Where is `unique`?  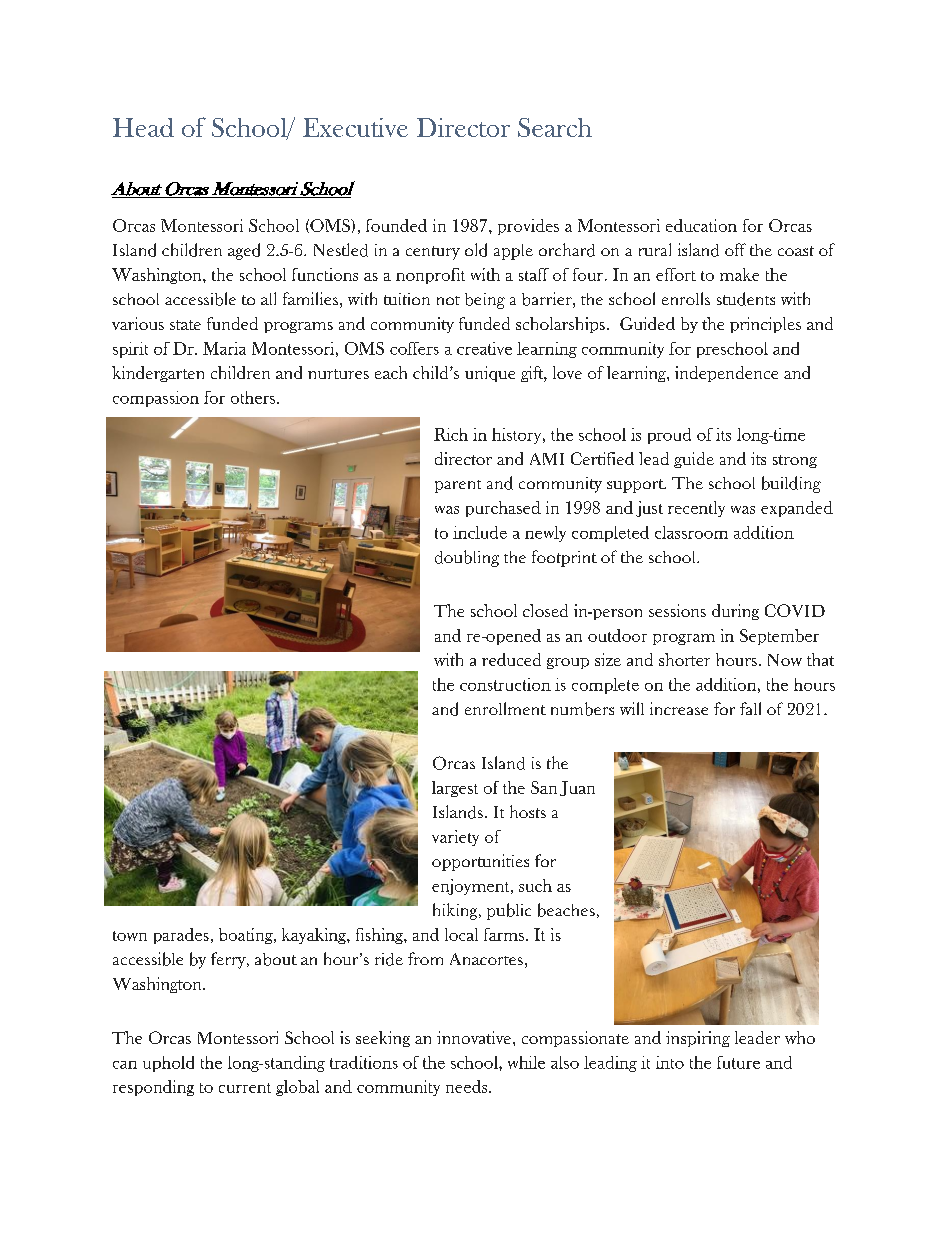
unique is located at coordinates (490, 374).
